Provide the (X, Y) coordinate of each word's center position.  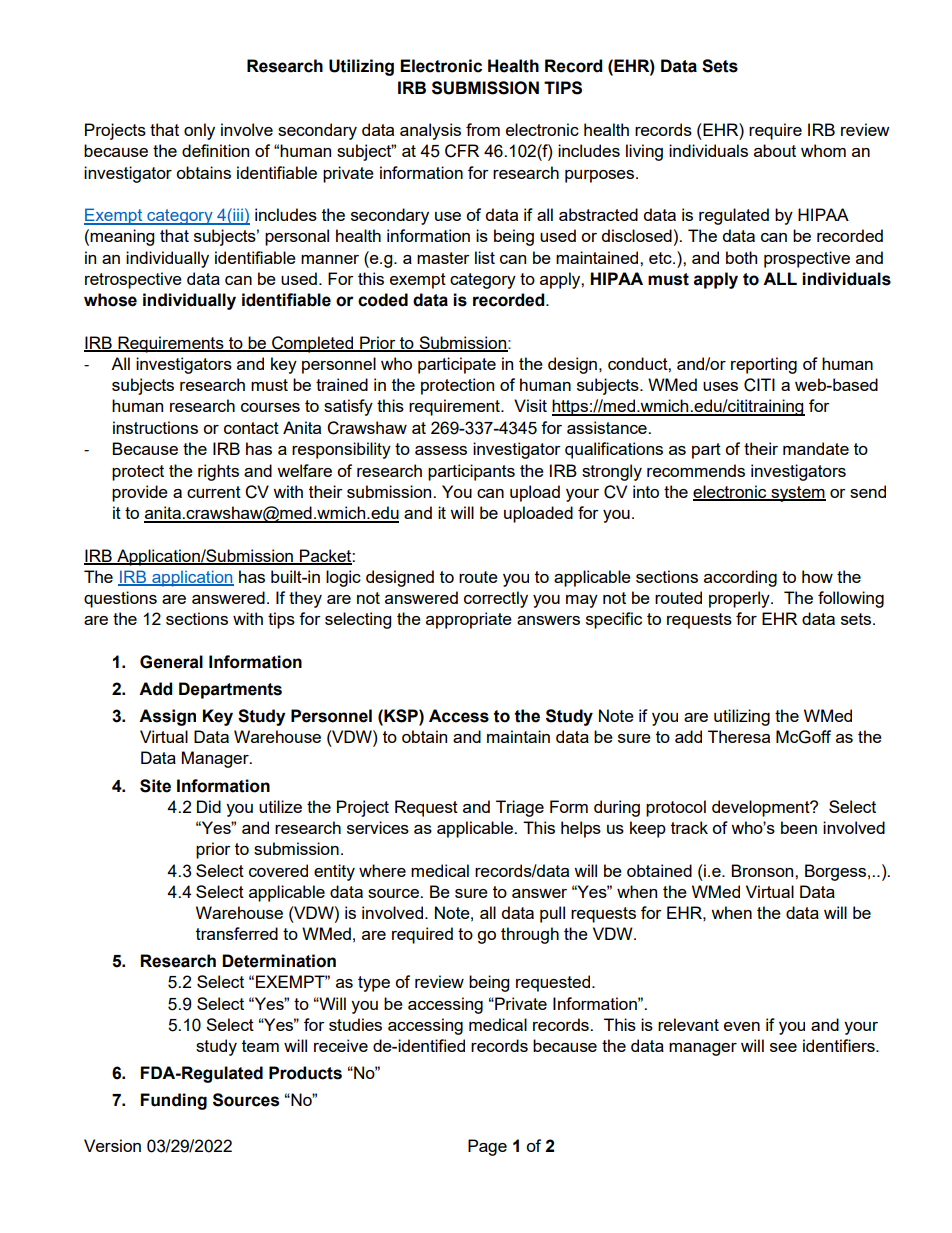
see (783, 1047)
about (775, 150)
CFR (462, 151)
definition (215, 150)
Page (487, 1147)
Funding (174, 1101)
